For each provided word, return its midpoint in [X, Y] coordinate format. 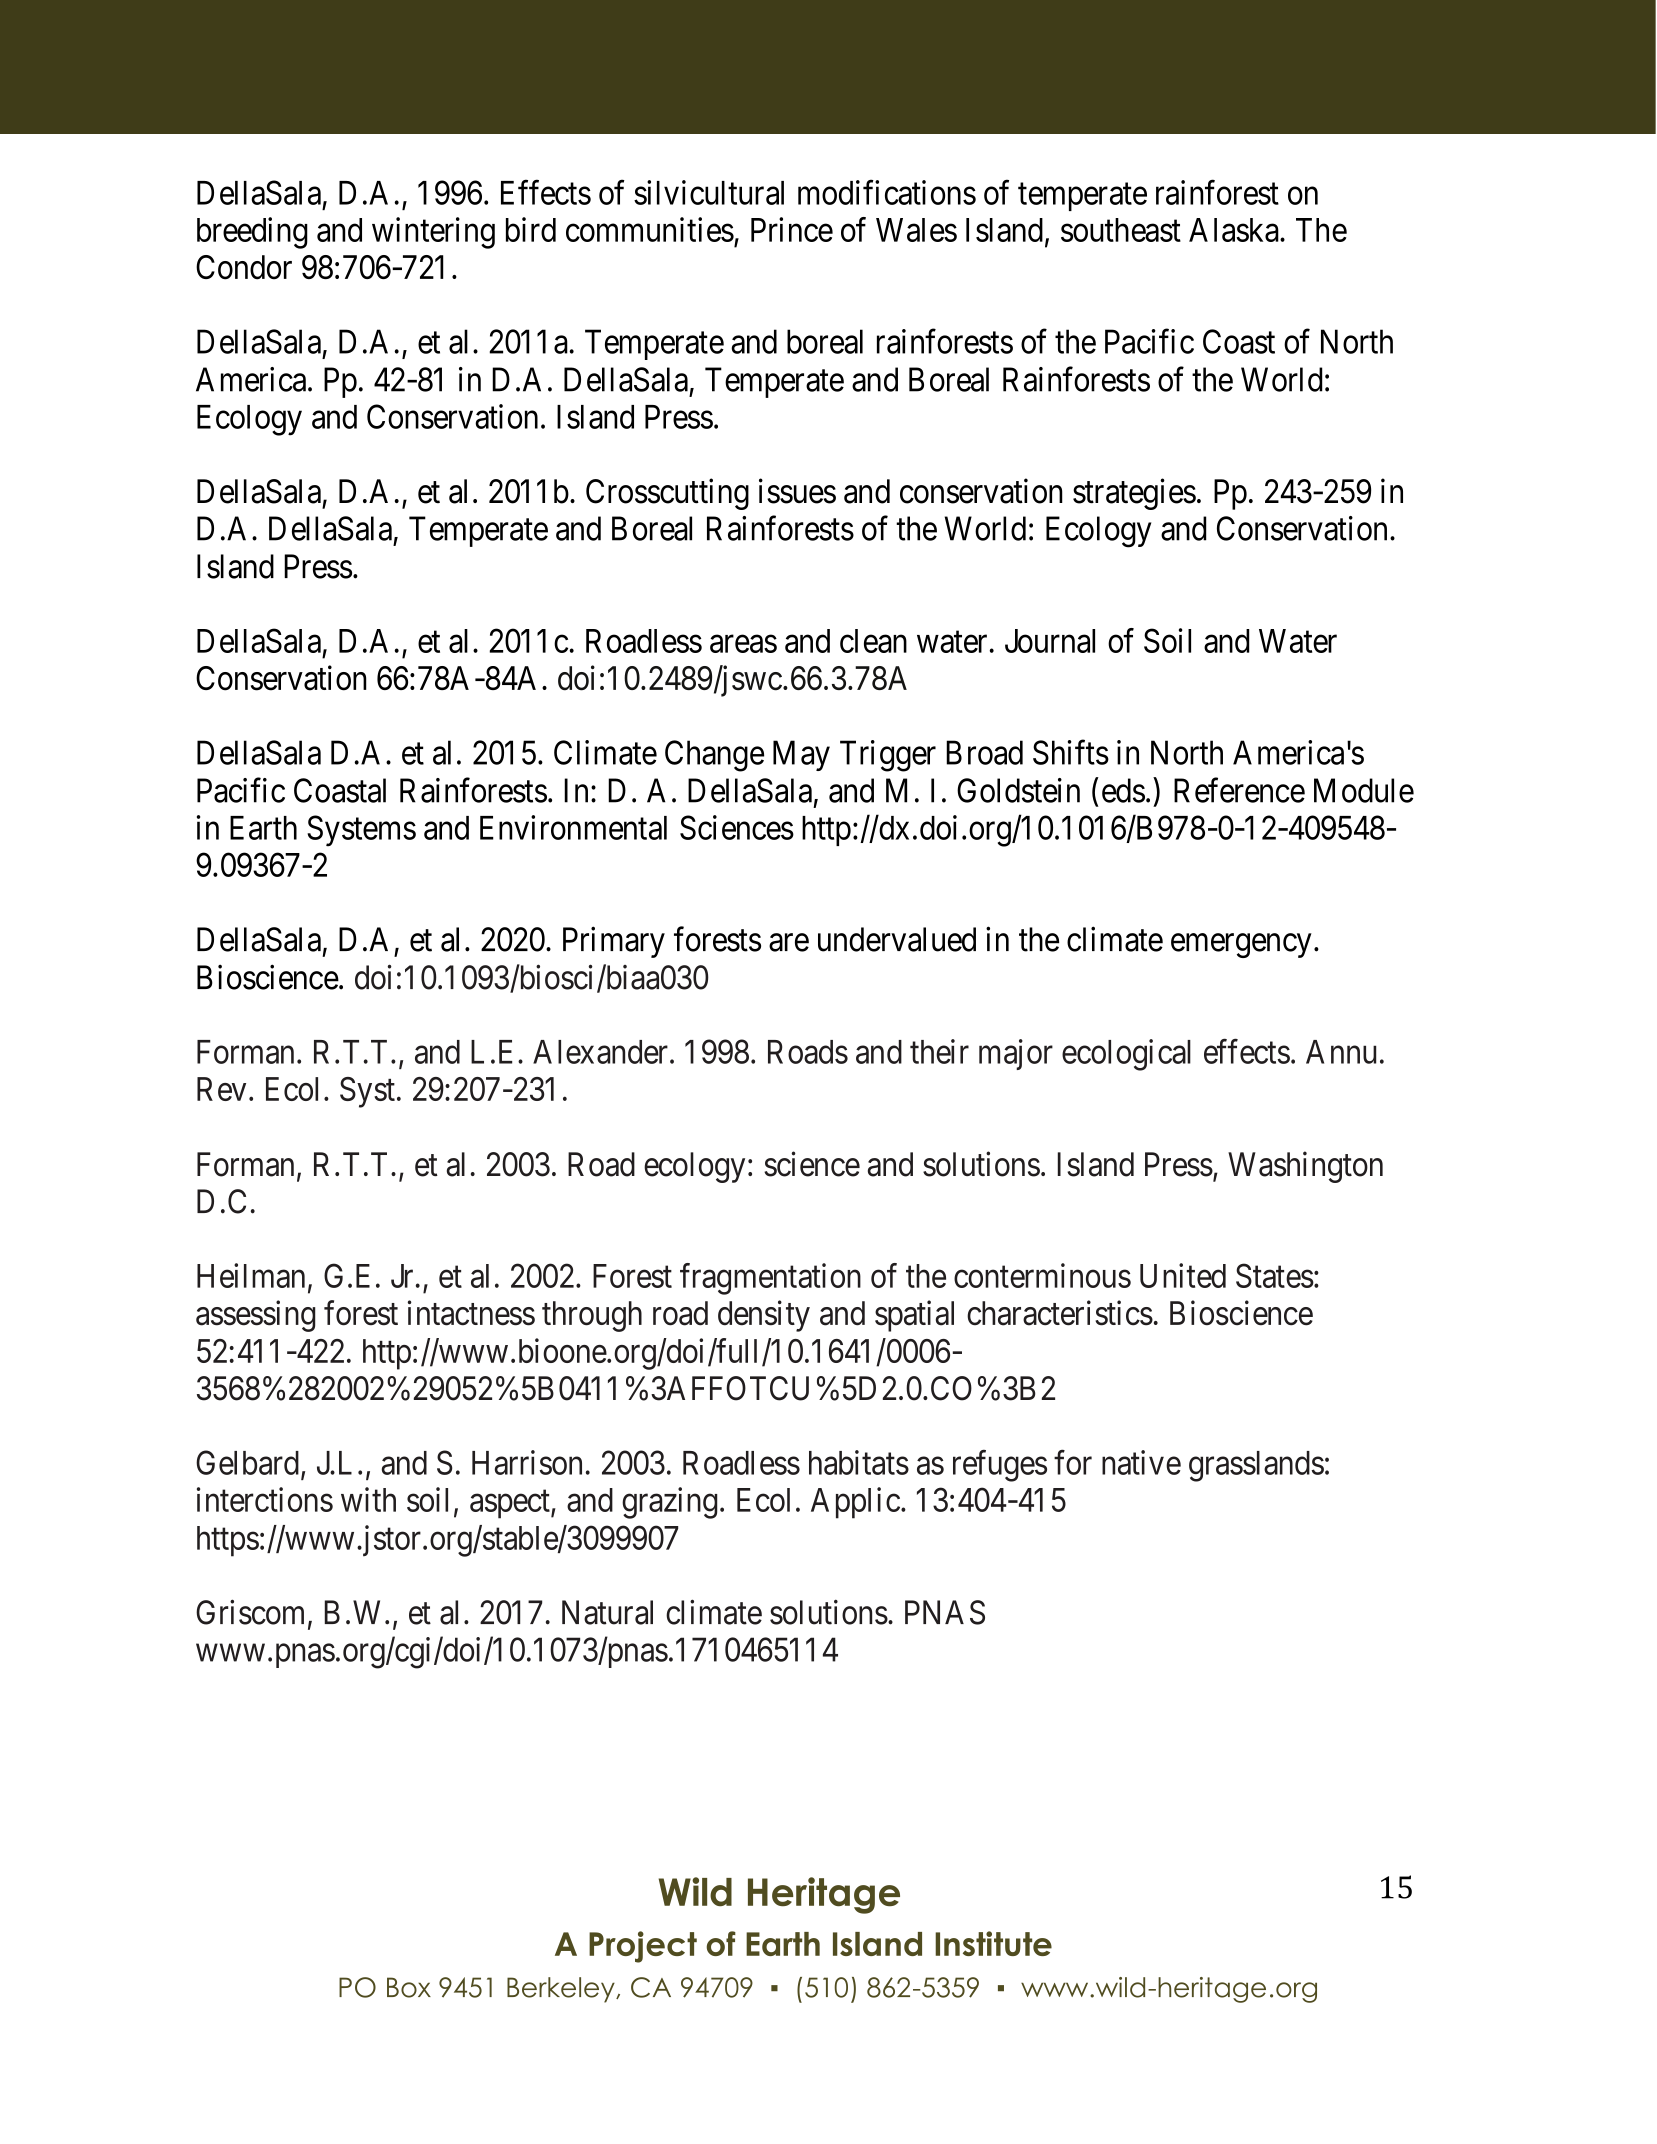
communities [650, 229]
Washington [1305, 1167]
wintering [433, 233]
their [939, 1051]
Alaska [1235, 230]
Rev [221, 1089]
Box [409, 1987]
